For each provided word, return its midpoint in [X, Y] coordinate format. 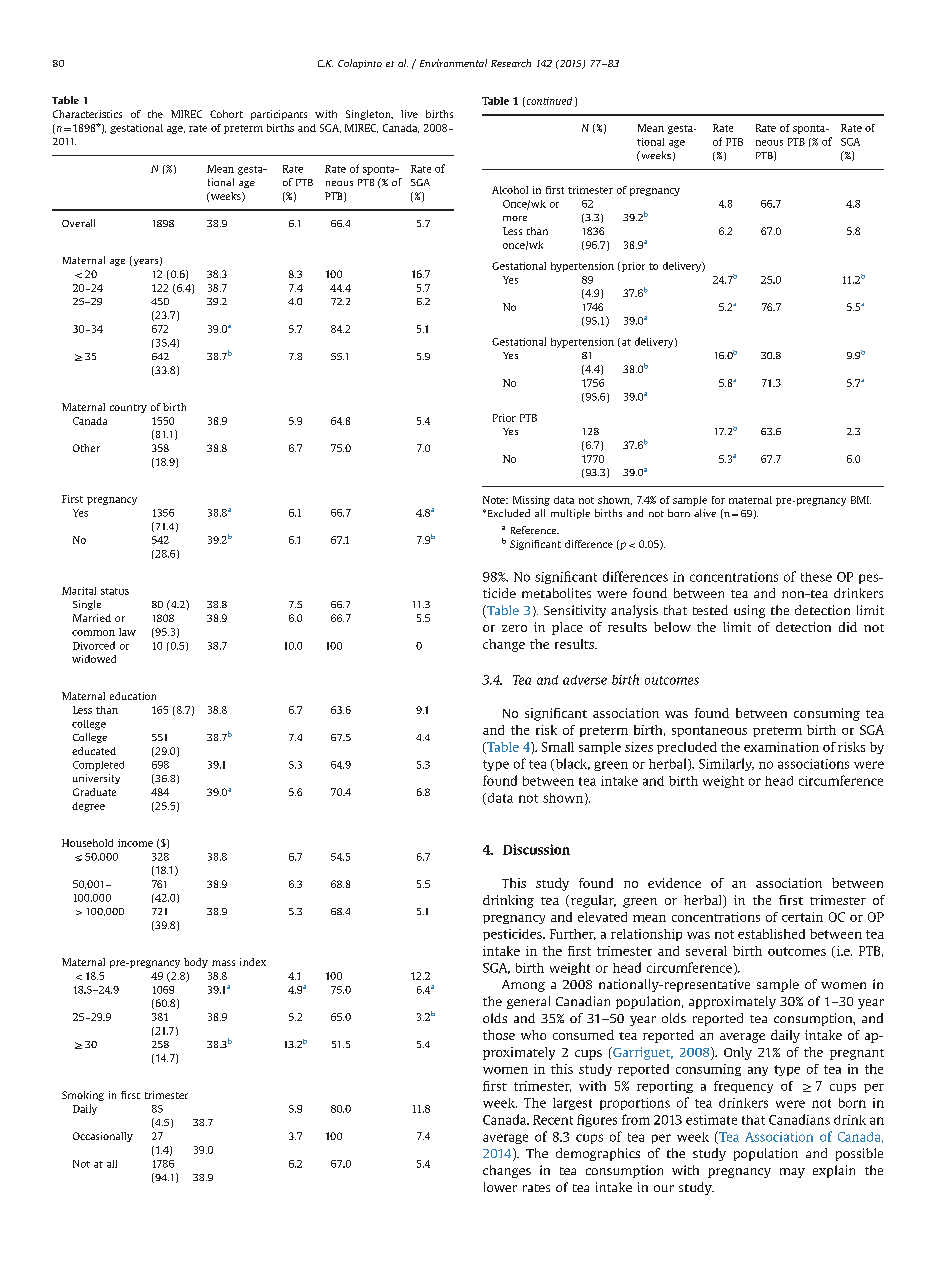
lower [500, 1187]
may [792, 1173]
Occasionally [103, 1137]
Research [511, 63]
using [749, 611]
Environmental [453, 63]
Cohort [226, 114]
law [127, 632]
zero [514, 628]
